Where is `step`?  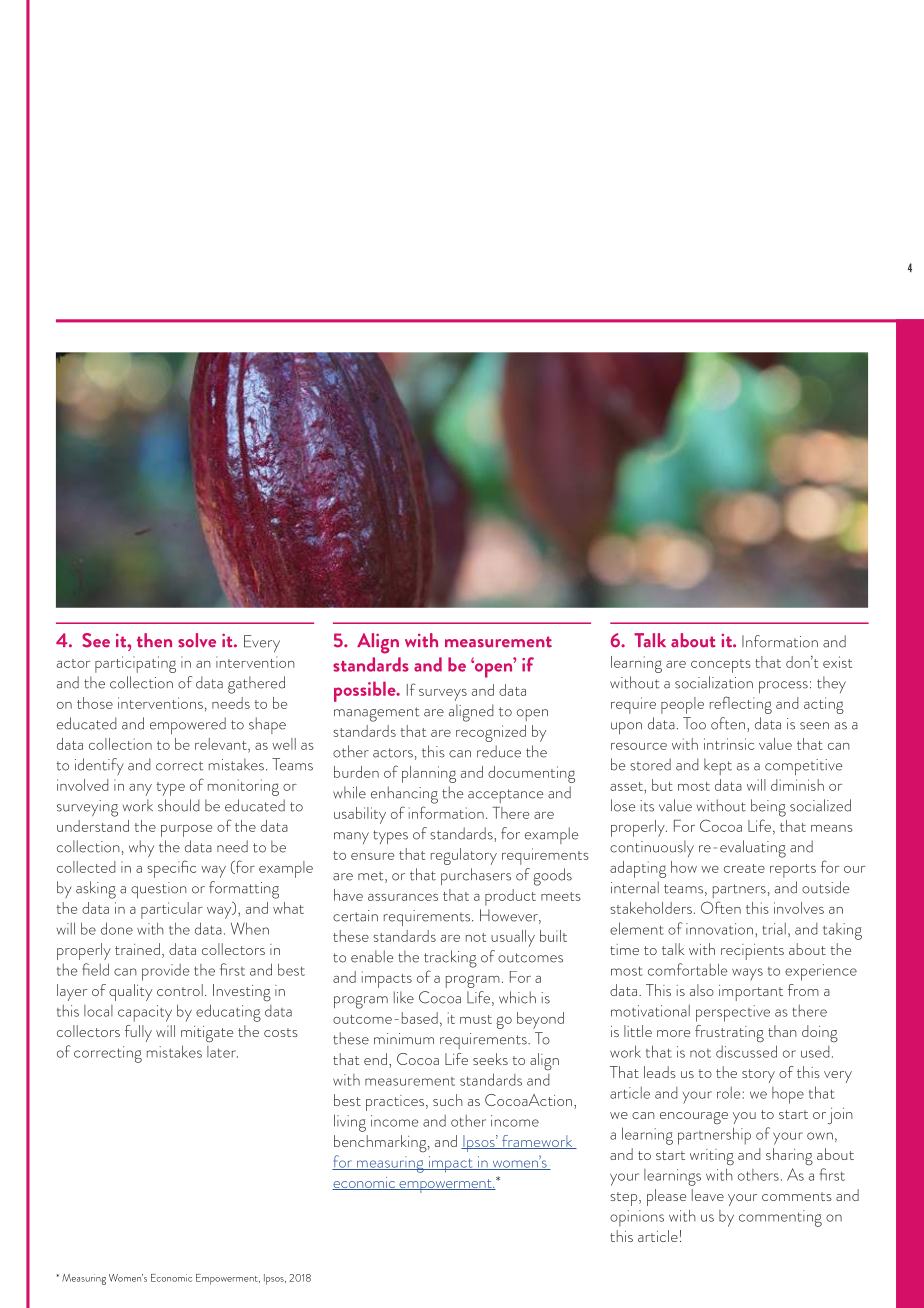
step is located at coordinates (625, 1199).
